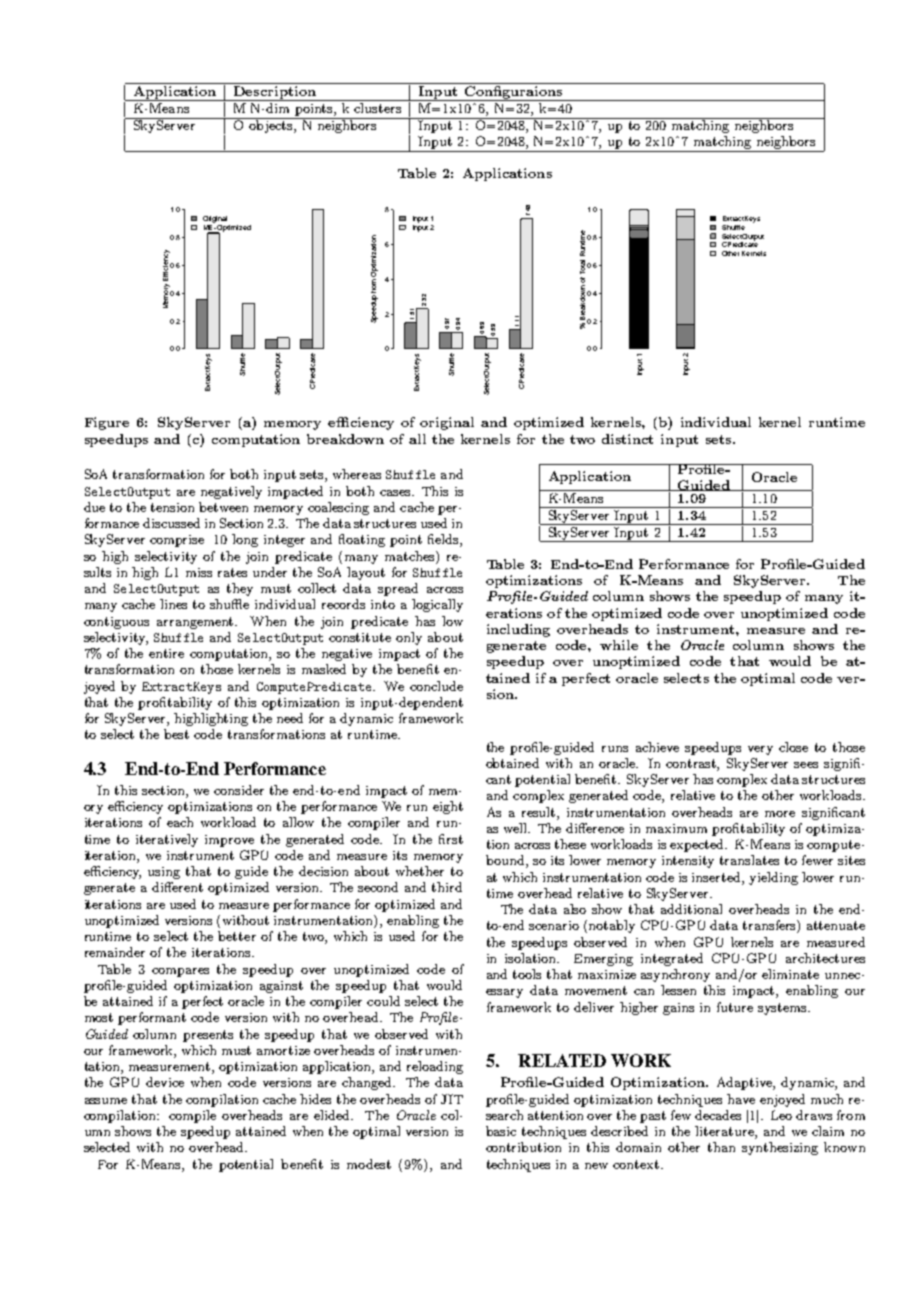  I want to click on device, so click(165, 1082).
